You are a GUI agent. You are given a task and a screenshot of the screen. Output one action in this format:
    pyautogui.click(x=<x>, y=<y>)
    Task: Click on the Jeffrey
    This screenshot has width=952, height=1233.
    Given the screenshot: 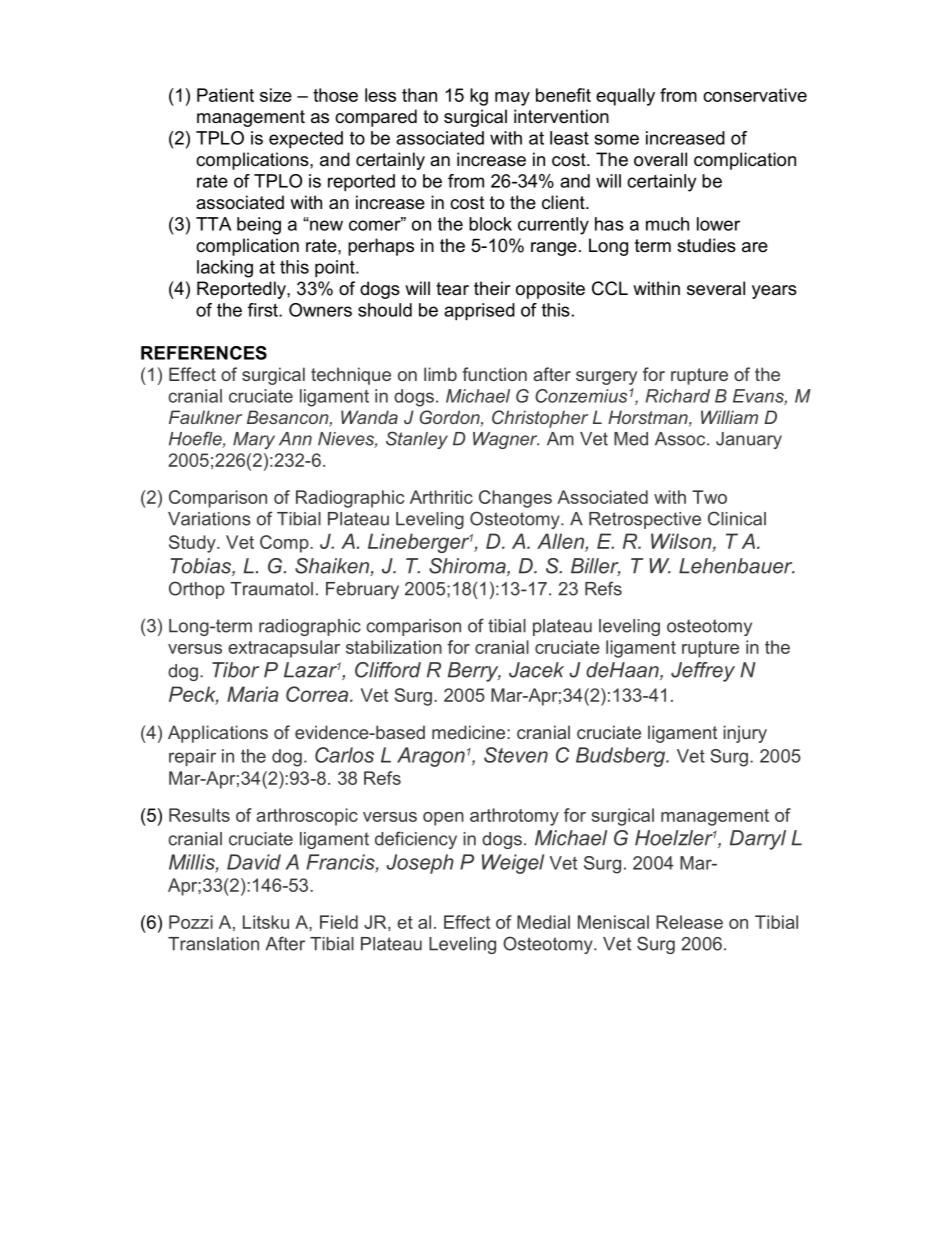 What is the action you would take?
    pyautogui.click(x=703, y=672)
